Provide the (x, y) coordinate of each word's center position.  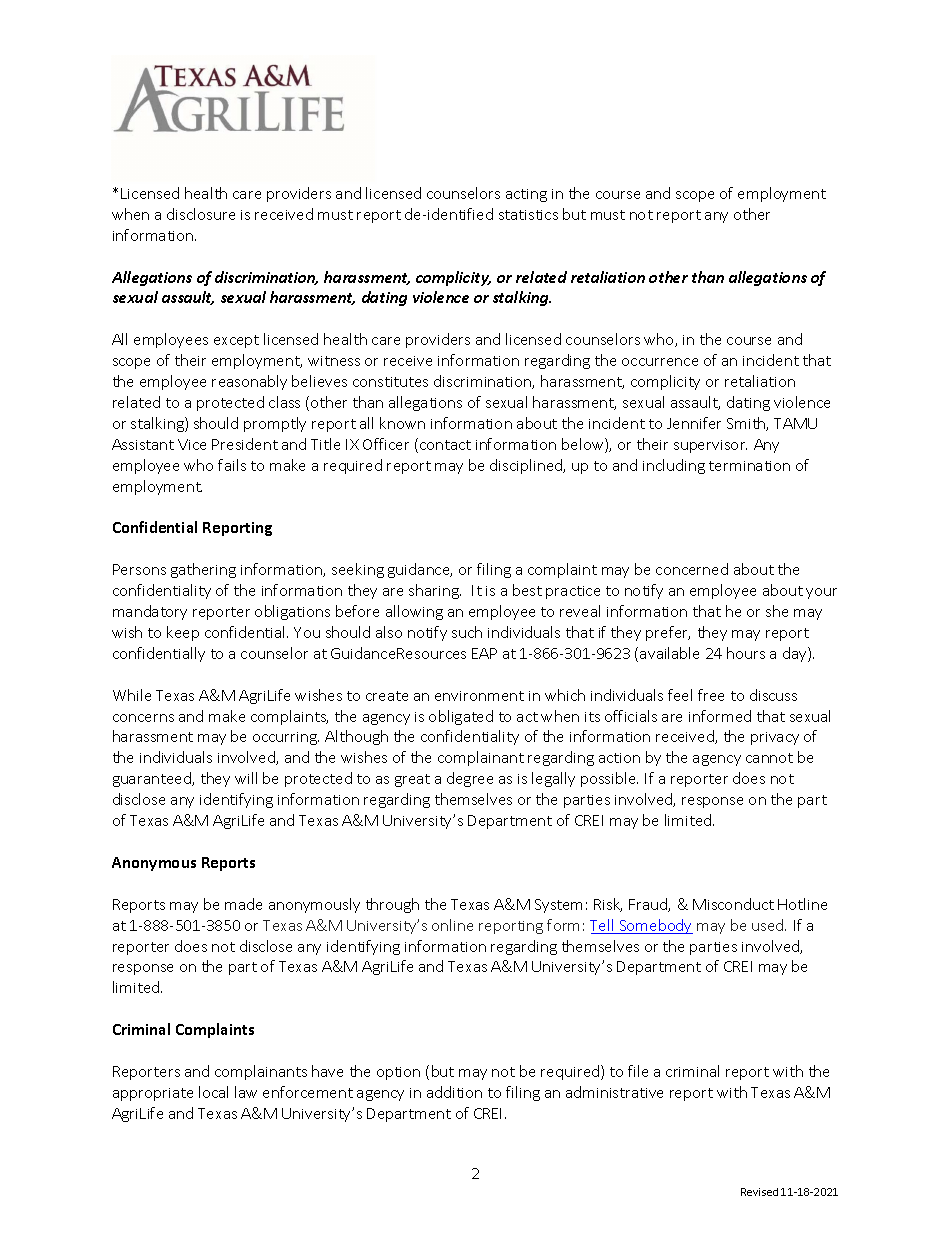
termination (749, 466)
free (711, 695)
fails (232, 465)
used (769, 925)
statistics (528, 215)
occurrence (660, 362)
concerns (143, 718)
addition (454, 1092)
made (243, 904)
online (452, 925)
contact (445, 445)
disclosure (201, 214)
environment (479, 696)
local (213, 1092)
